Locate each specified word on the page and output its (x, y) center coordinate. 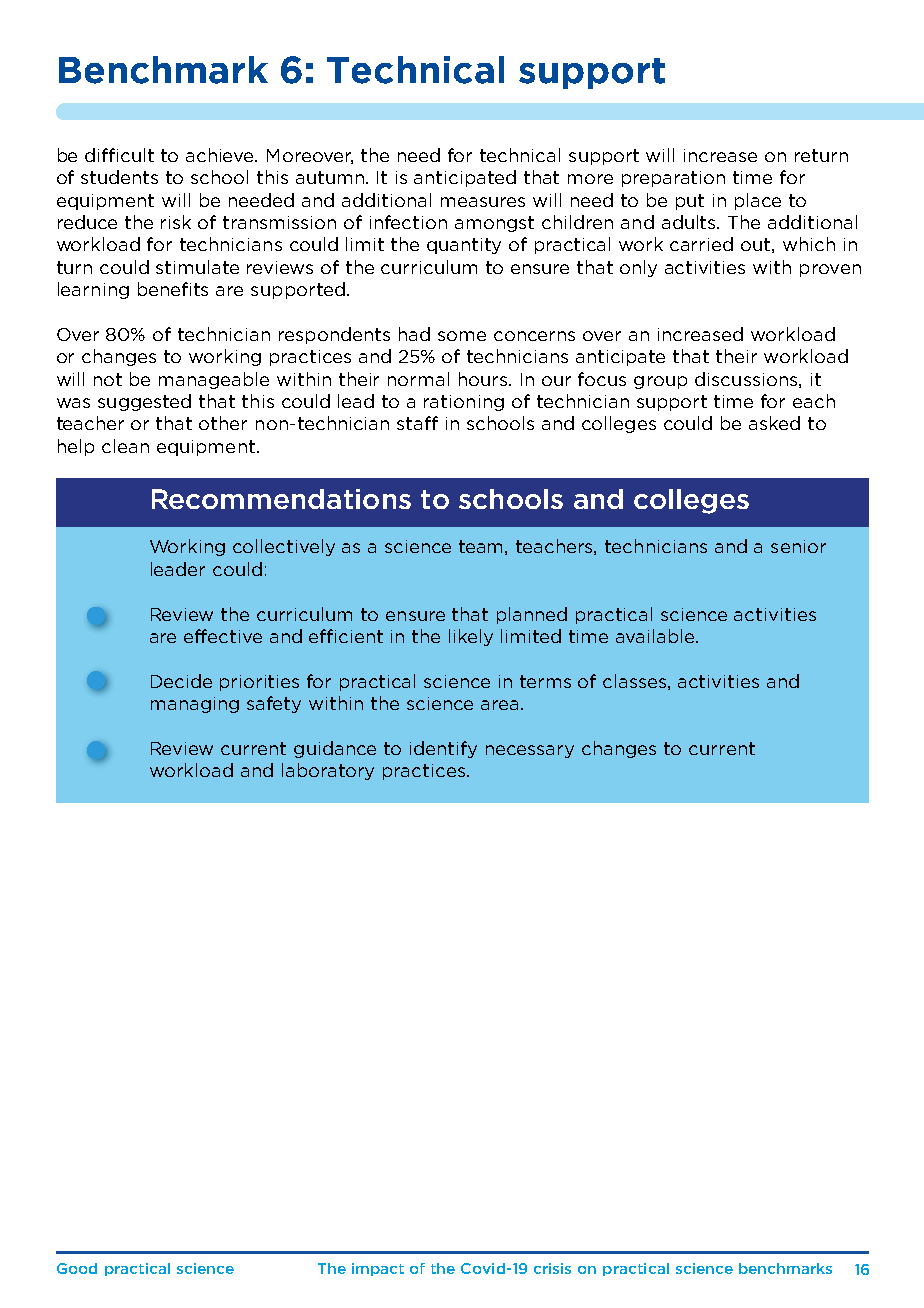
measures (483, 202)
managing (195, 705)
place (758, 201)
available (657, 636)
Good (77, 1268)
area (499, 705)
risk (176, 222)
